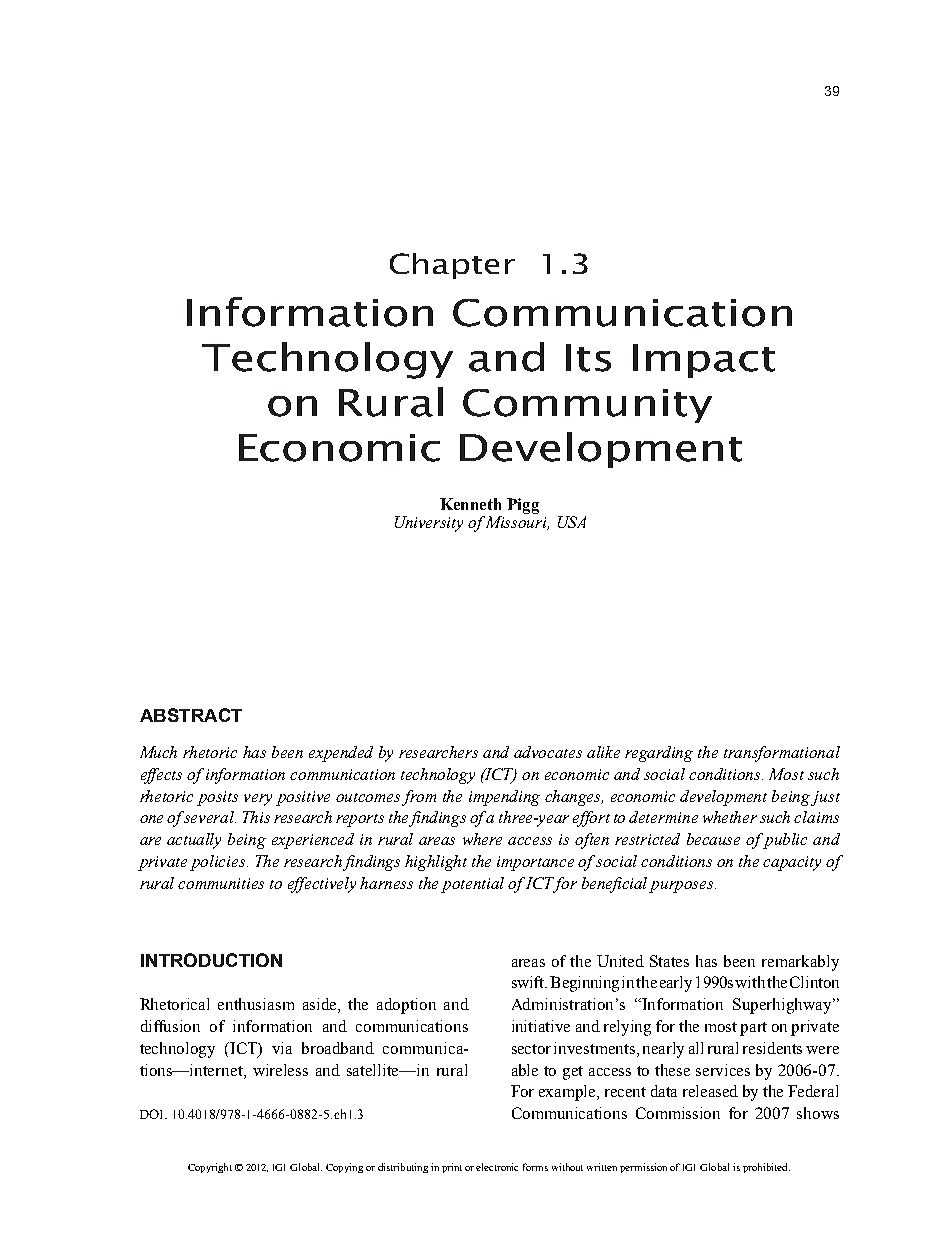 This page has width=952, height=1233. Describe the element at coordinates (497, 1167) in the page. I see `electronic` at that location.
